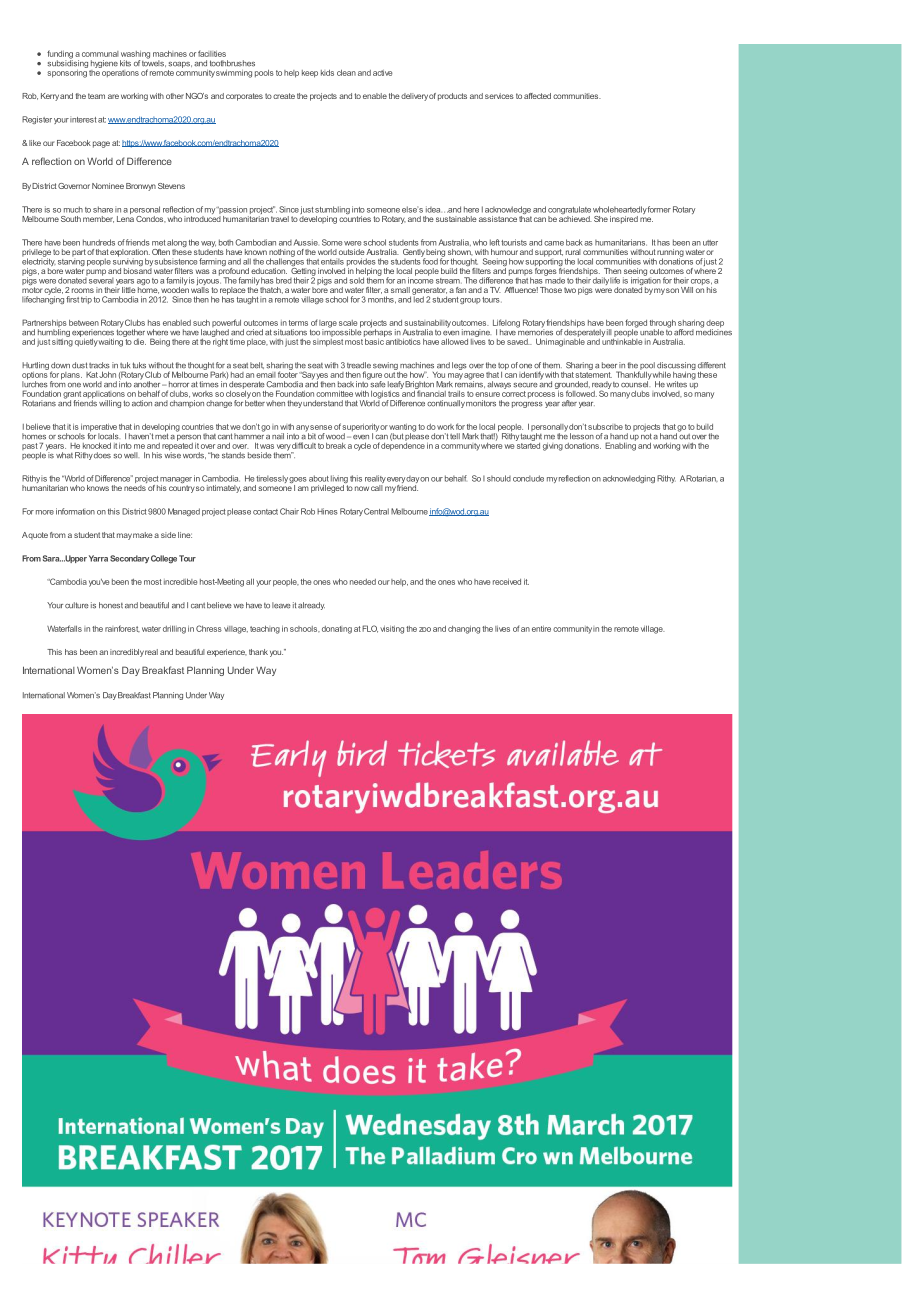 This screenshot has height=1308, width=924. What do you see at coordinates (119, 72) in the screenshot?
I see `operations` at bounding box center [119, 72].
